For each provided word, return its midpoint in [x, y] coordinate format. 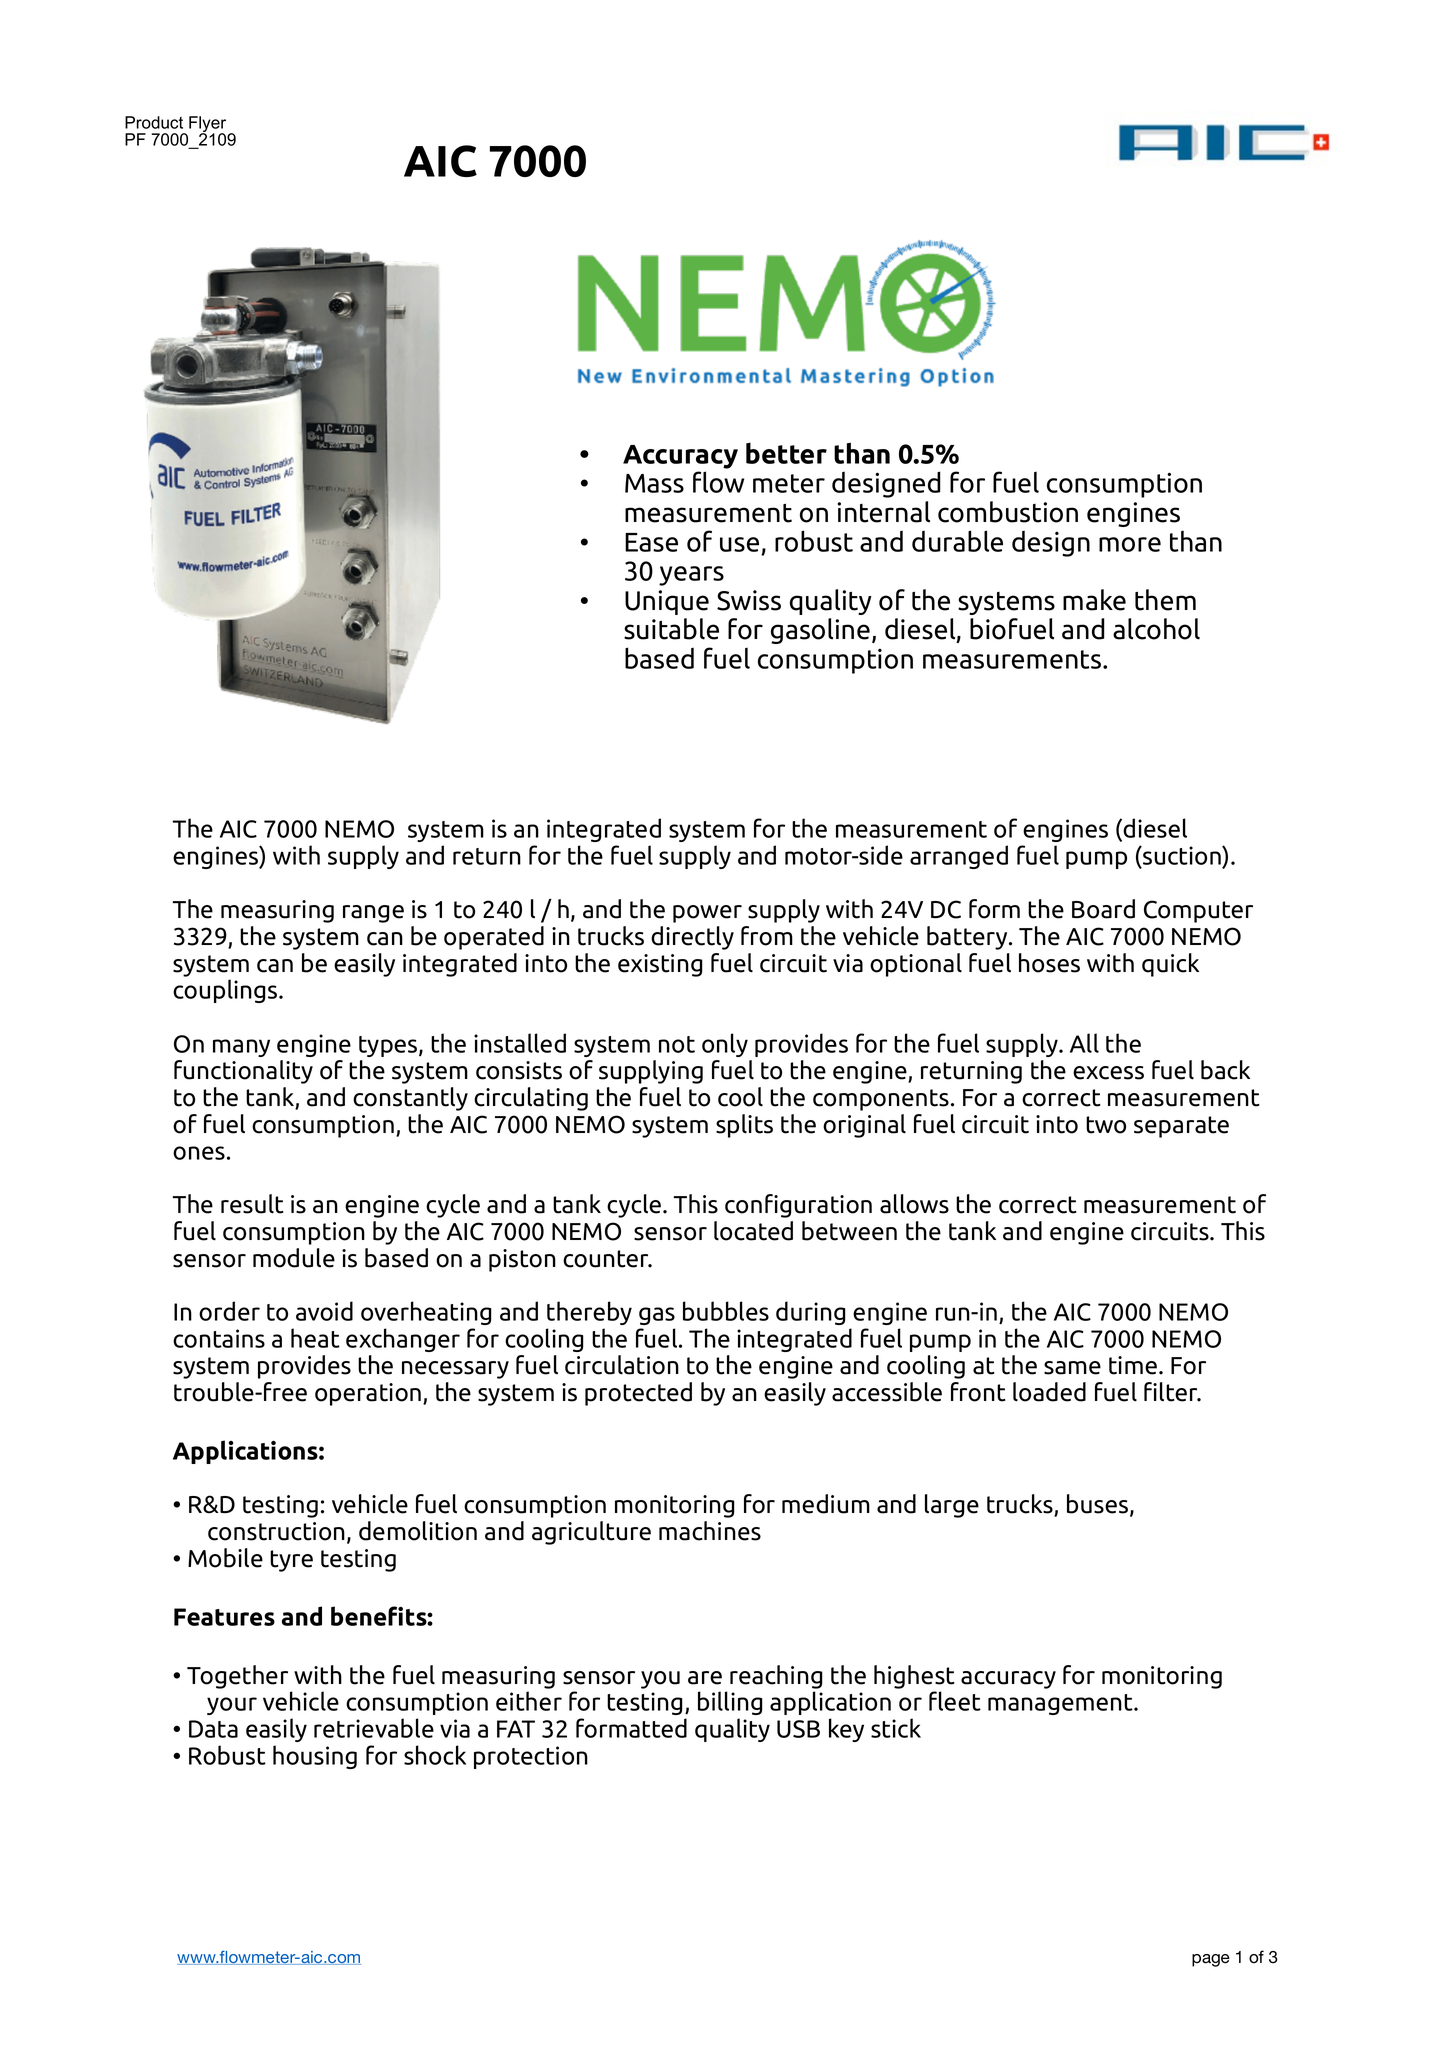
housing [315, 1757]
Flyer [209, 125]
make [1094, 600]
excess [1108, 1073]
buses [1099, 1505]
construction [276, 1531]
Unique [667, 602]
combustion [1008, 512]
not [677, 1044]
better [786, 453]
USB [798, 1729]
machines [710, 1531]
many [241, 1048]
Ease [651, 542]
